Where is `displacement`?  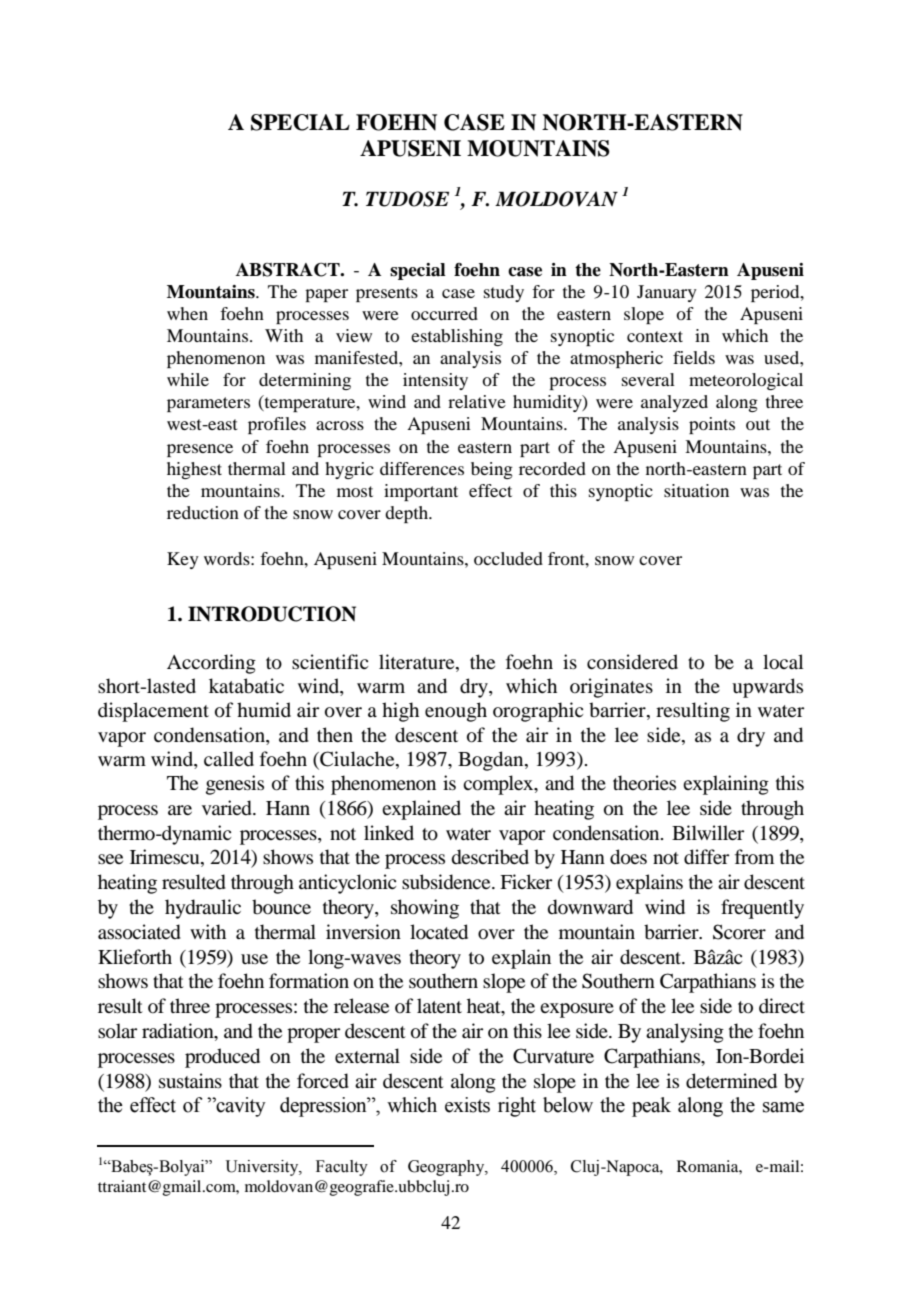
displacement is located at coordinates (153, 712).
